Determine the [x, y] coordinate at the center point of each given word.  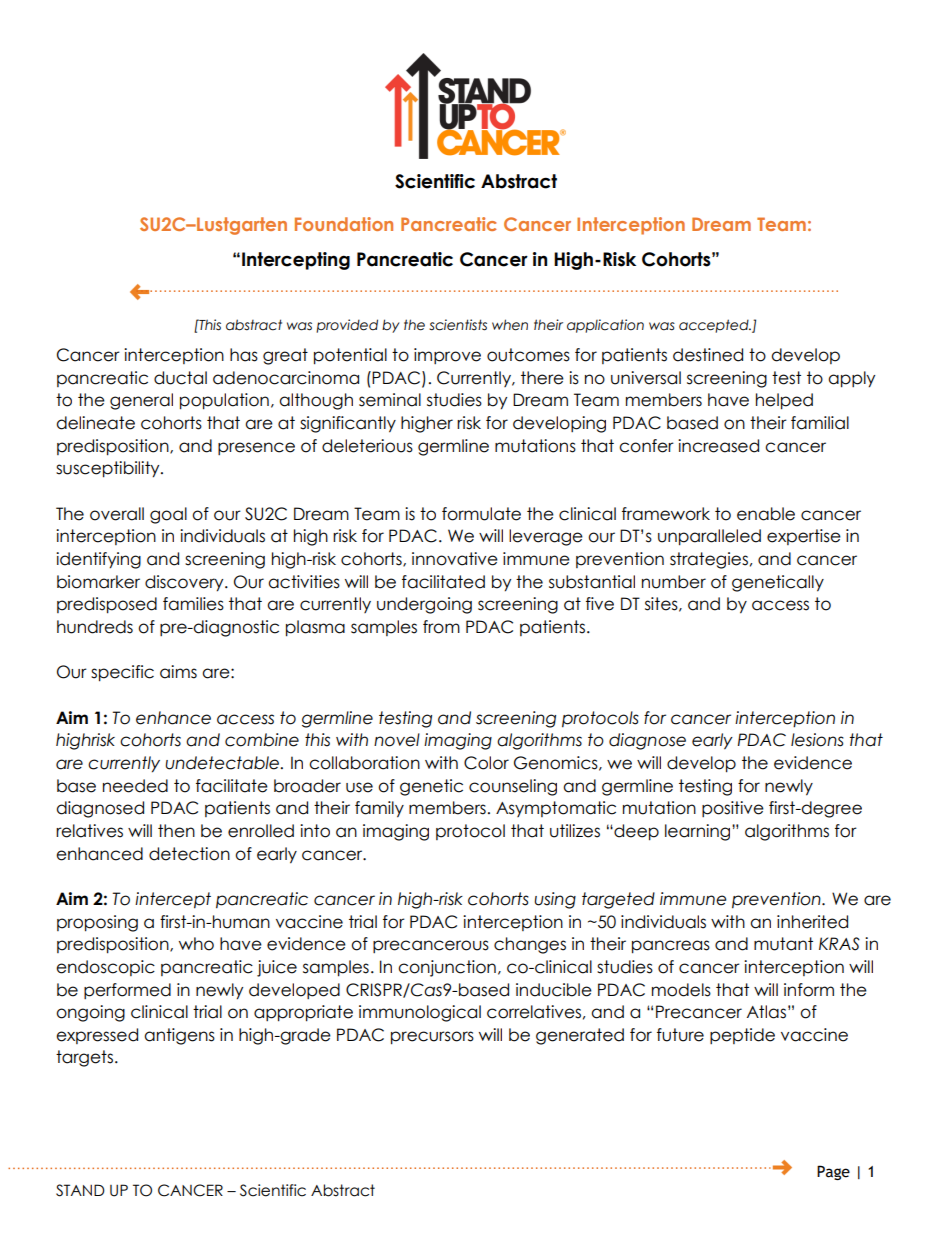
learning [699, 832]
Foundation [344, 224]
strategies [709, 560]
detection [189, 854]
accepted [715, 326]
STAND [80, 1190]
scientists [458, 325]
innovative [455, 559]
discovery [185, 583]
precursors [432, 1038]
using [555, 900]
